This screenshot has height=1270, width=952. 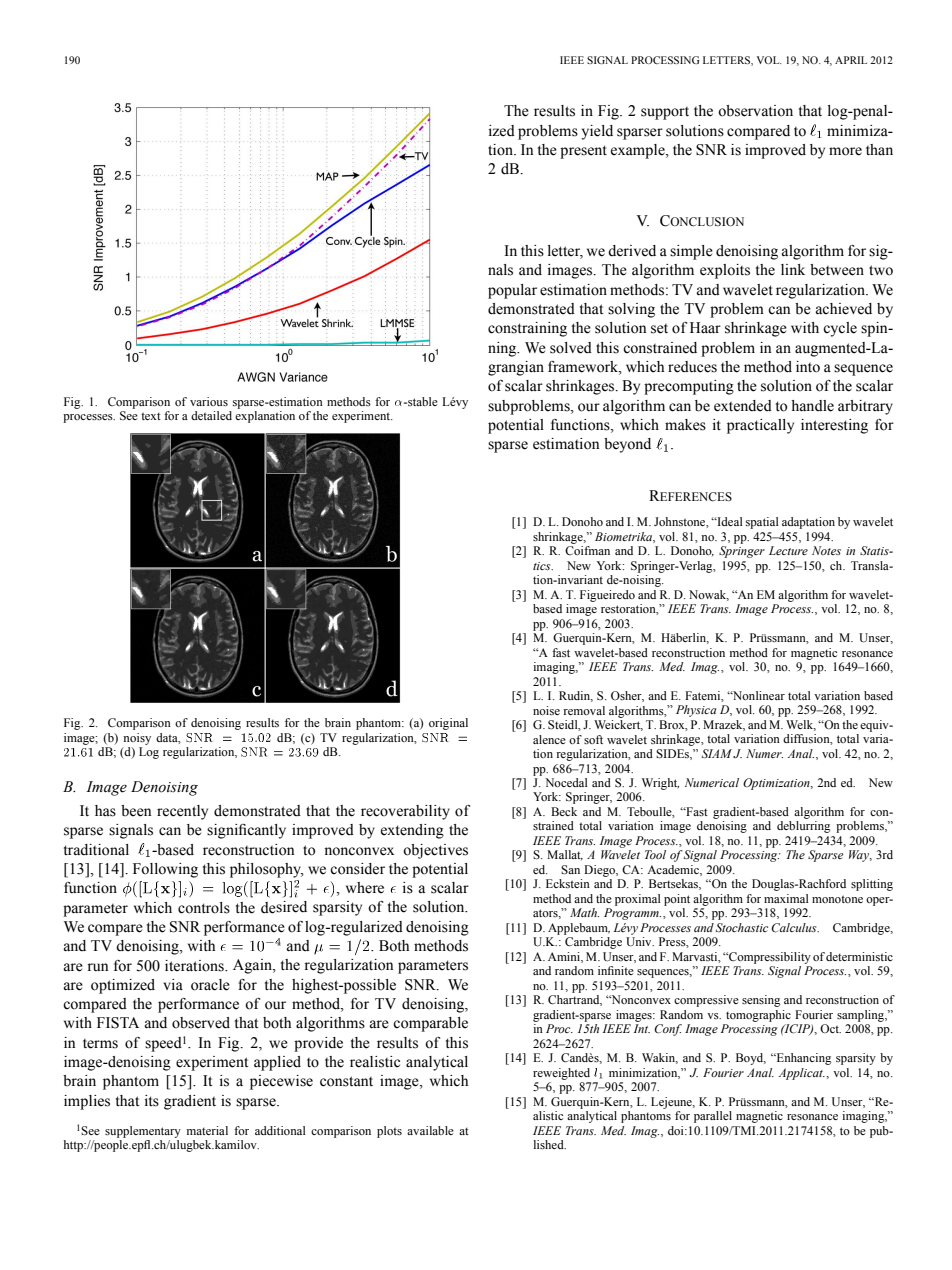 I want to click on material, so click(x=207, y=1130).
